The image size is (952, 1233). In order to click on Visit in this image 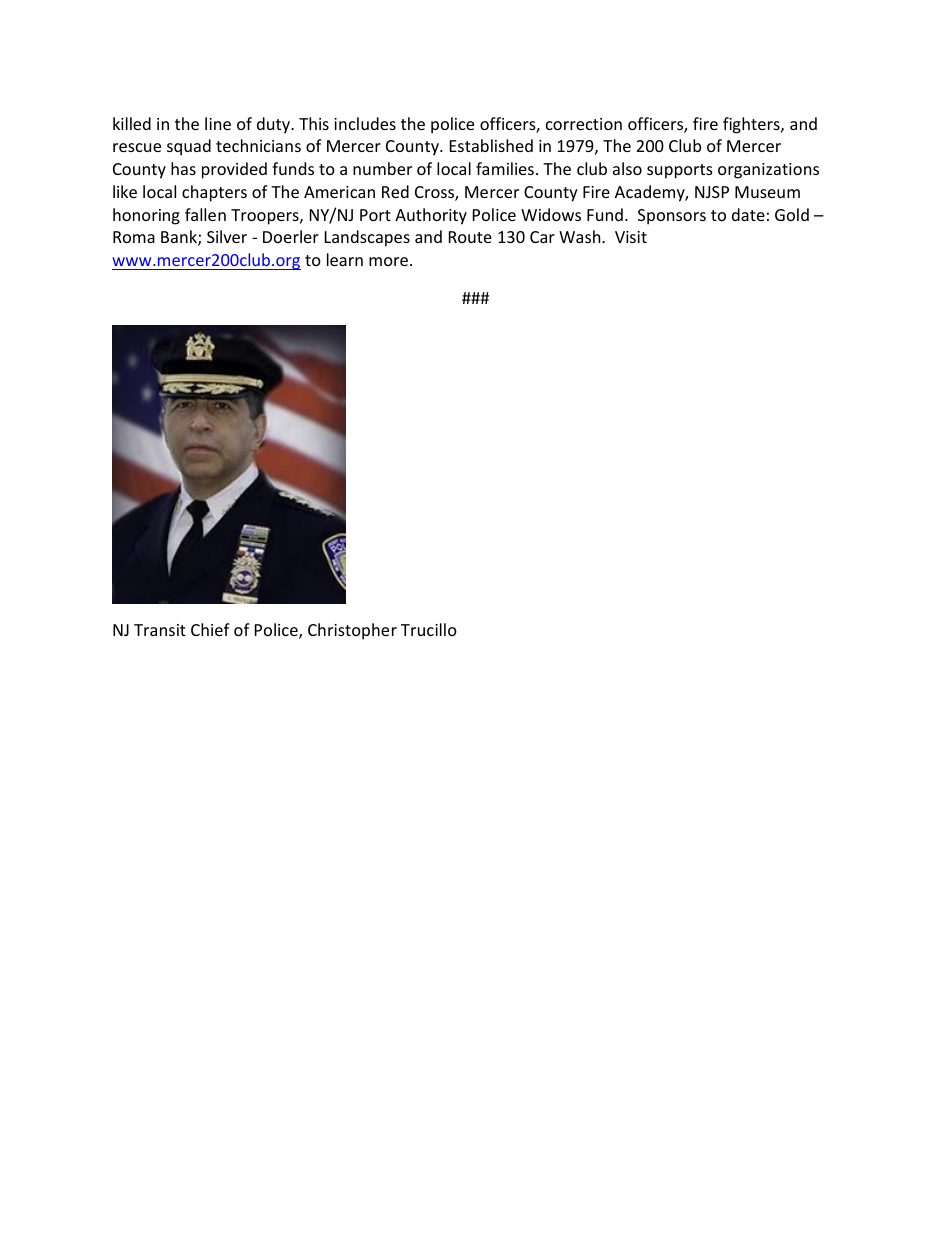, I will do `click(631, 237)`.
